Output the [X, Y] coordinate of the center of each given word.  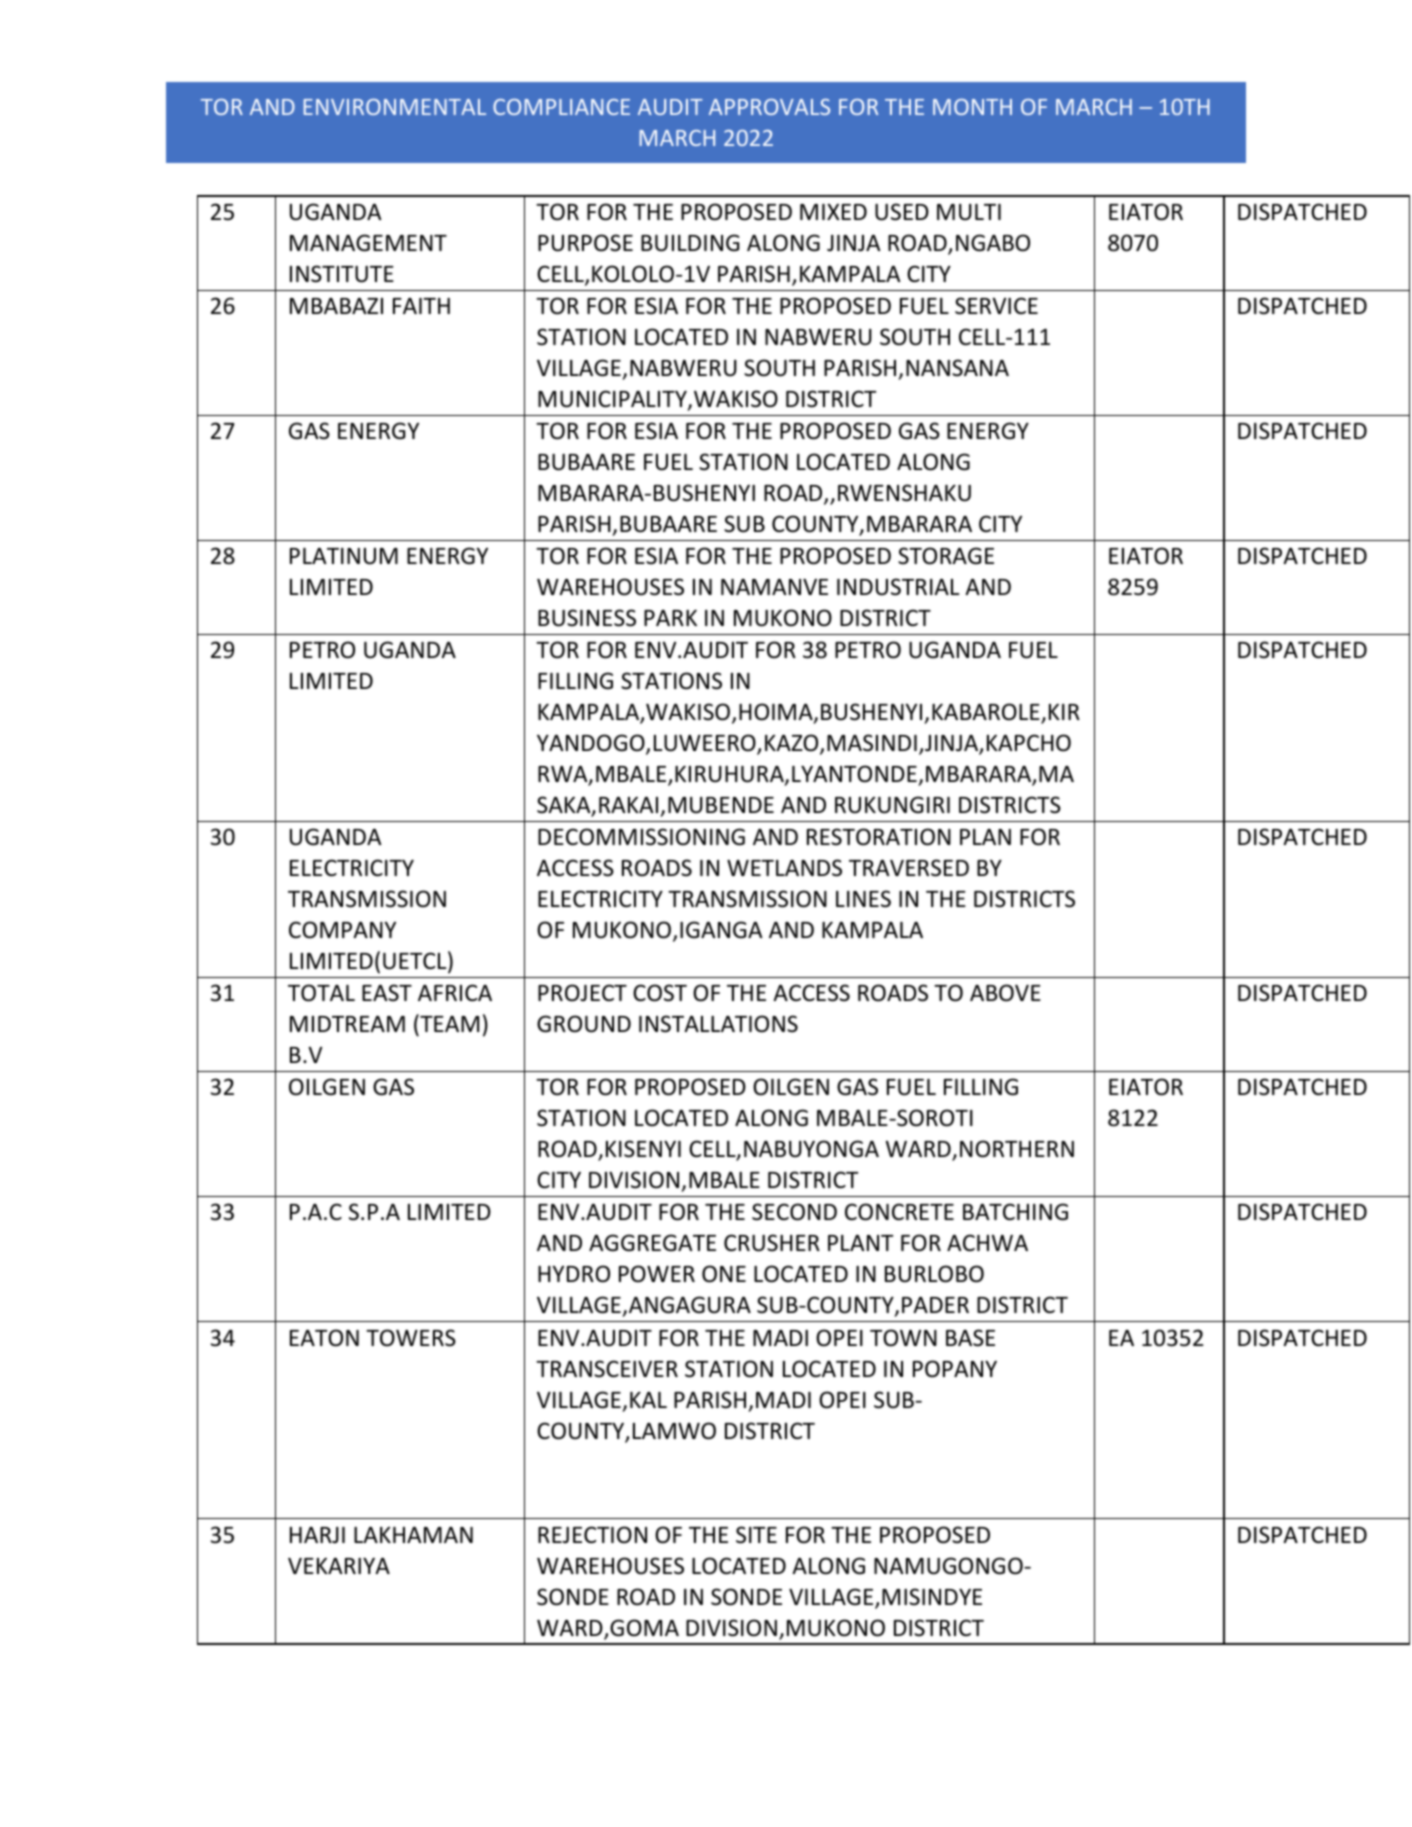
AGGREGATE [652, 1243]
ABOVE [1005, 993]
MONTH [972, 107]
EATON [324, 1338]
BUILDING [690, 243]
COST [660, 993]
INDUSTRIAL [898, 587]
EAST [387, 993]
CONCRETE [899, 1212]
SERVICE [996, 306]
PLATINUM [344, 556]
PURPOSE [585, 243]
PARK [670, 618]
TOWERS [411, 1338]
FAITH [421, 306]
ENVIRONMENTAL [395, 107]
